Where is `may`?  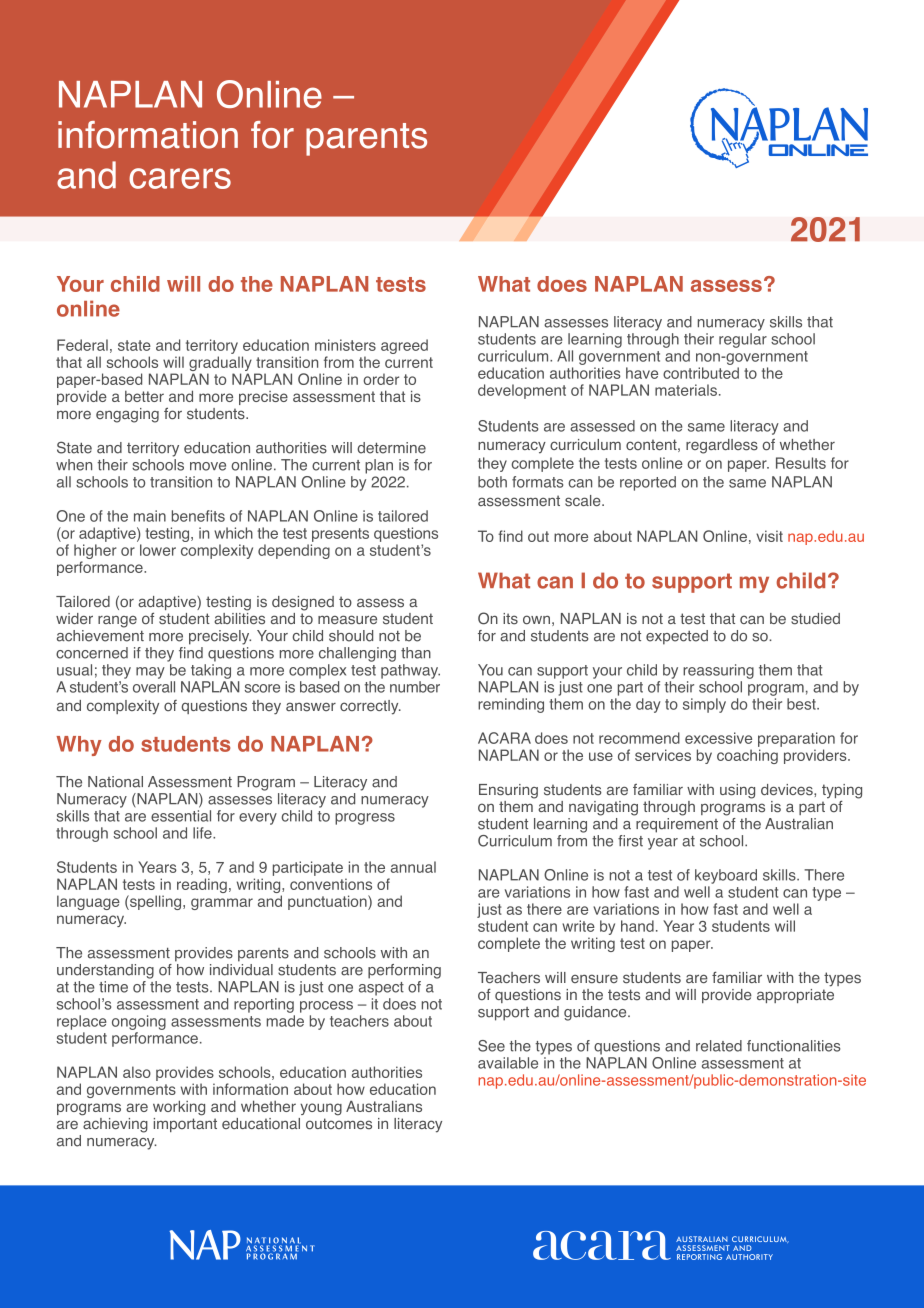 may is located at coordinates (150, 673).
